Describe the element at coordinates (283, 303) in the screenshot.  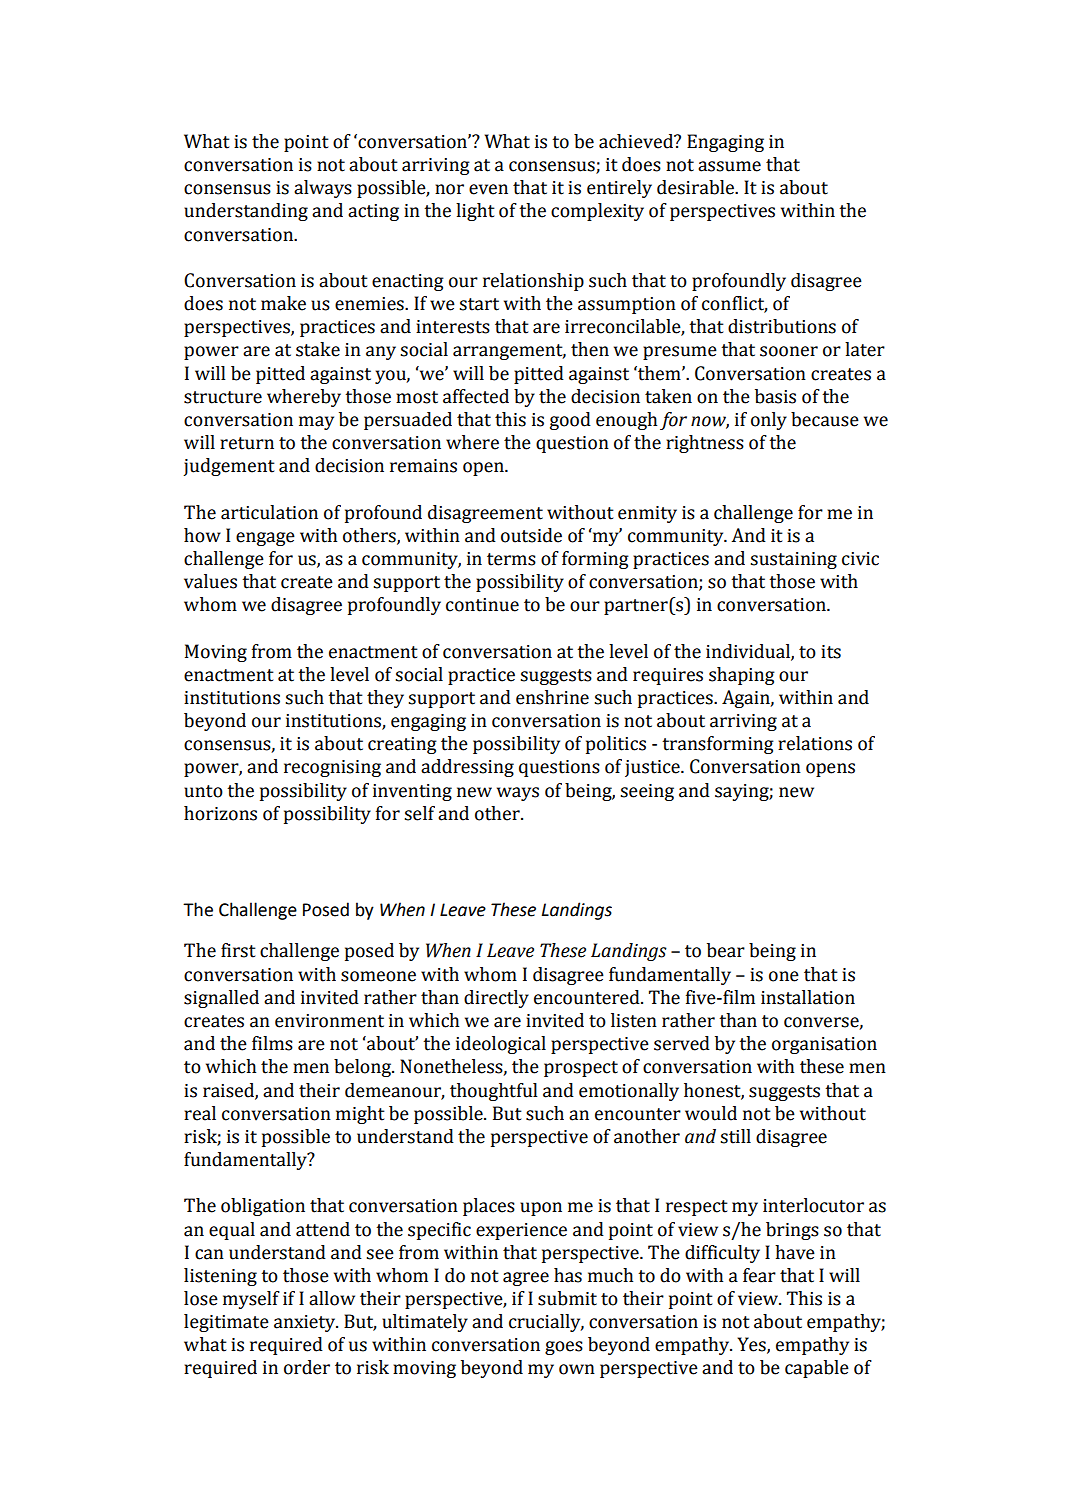
I see `make` at that location.
